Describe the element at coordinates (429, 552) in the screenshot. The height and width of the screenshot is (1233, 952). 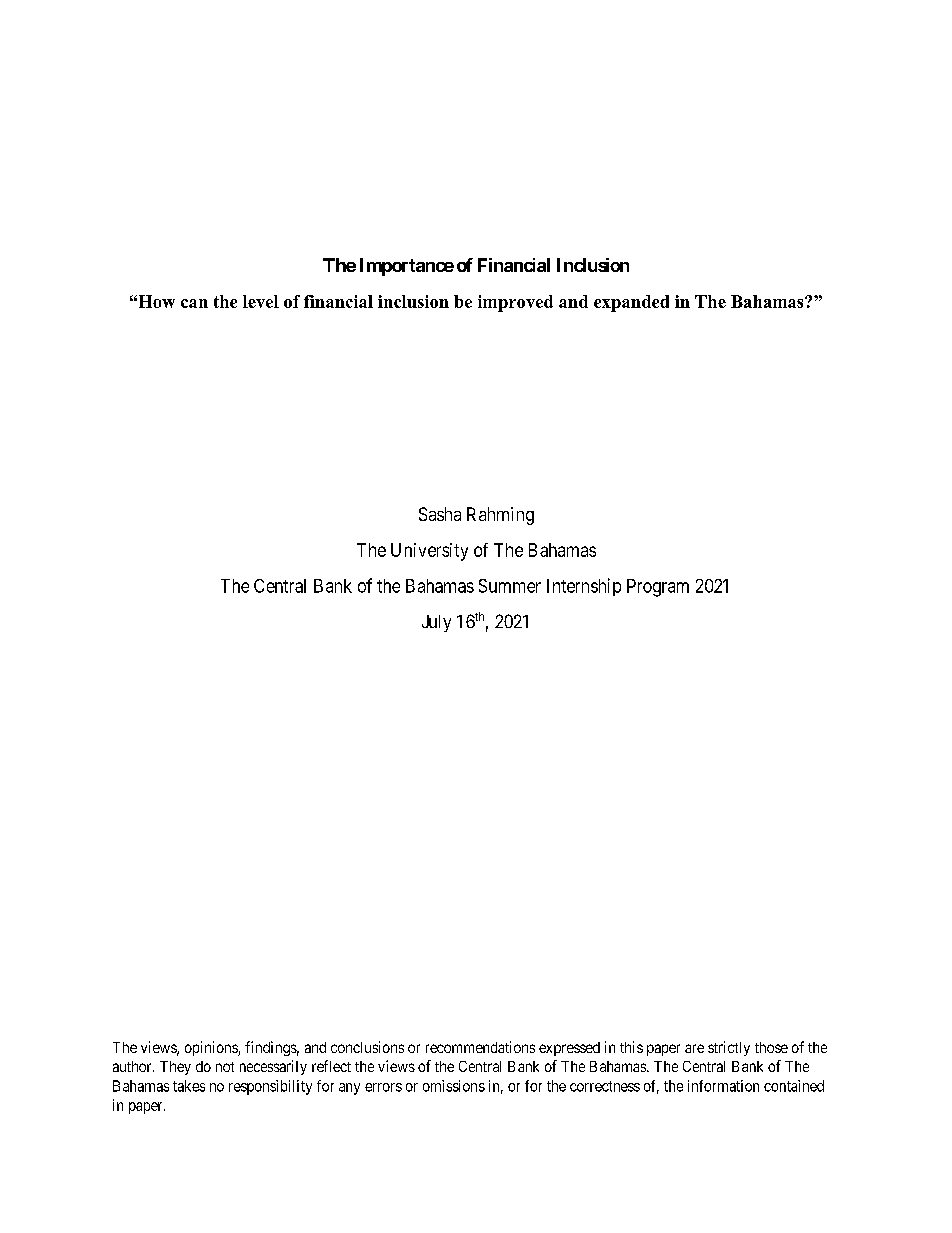
I see `University` at that location.
